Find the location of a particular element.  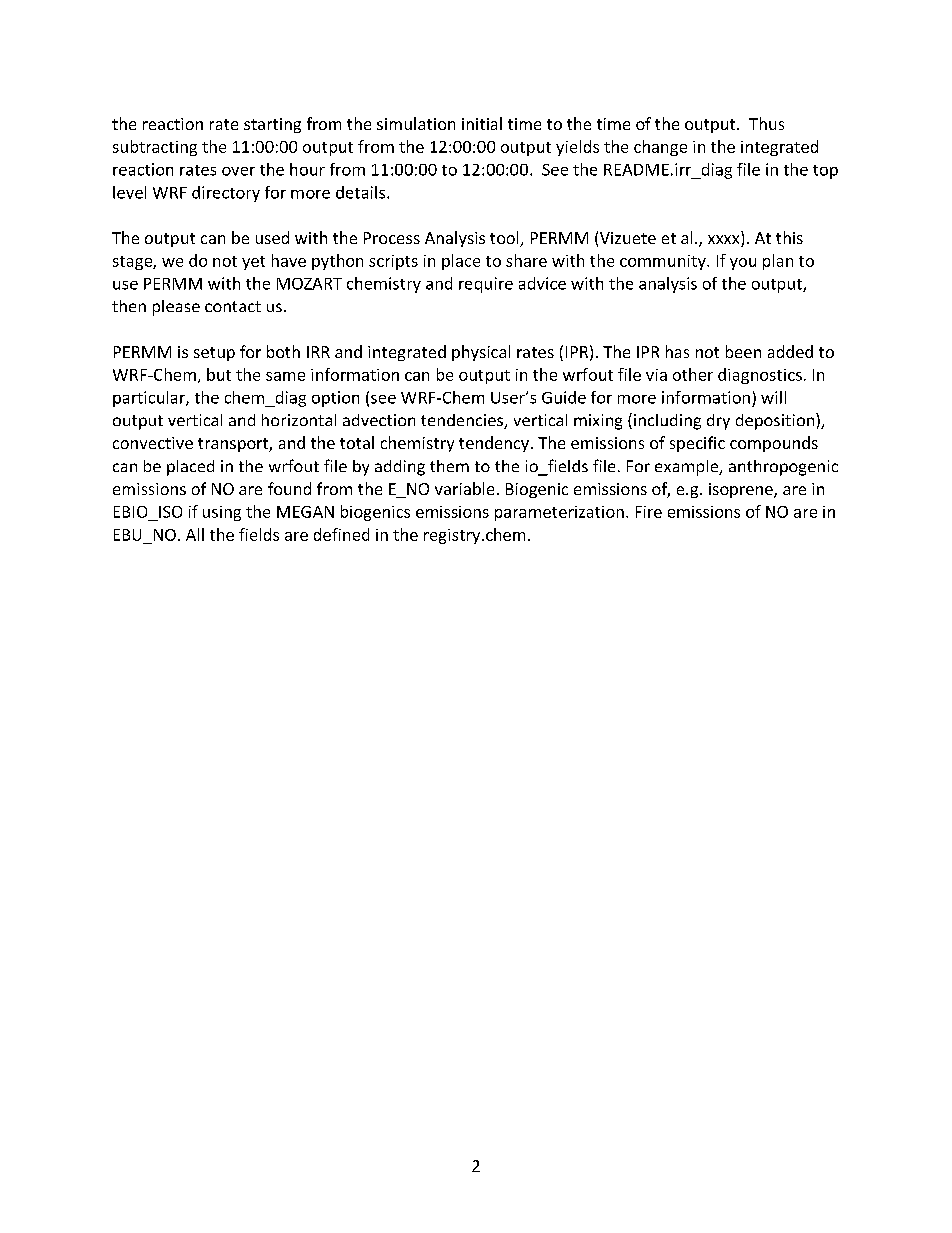

other is located at coordinates (693, 374).
